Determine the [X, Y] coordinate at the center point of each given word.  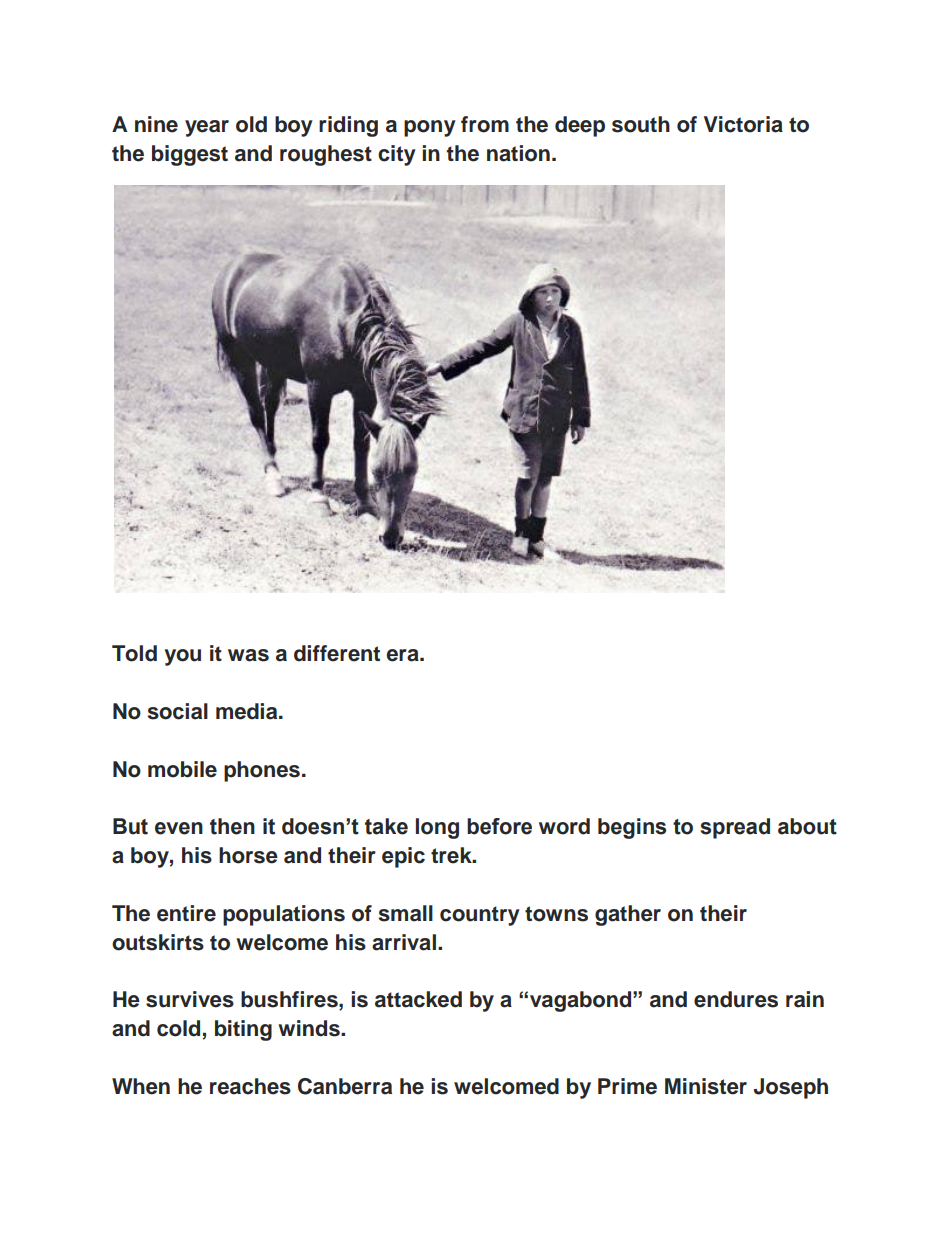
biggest [190, 155]
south [641, 124]
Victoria [743, 124]
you [182, 657]
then [232, 826]
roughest [326, 155]
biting [243, 1030]
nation [518, 153]
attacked [418, 999]
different [337, 653]
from [485, 124]
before [499, 826]
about [807, 826]
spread [735, 828]
